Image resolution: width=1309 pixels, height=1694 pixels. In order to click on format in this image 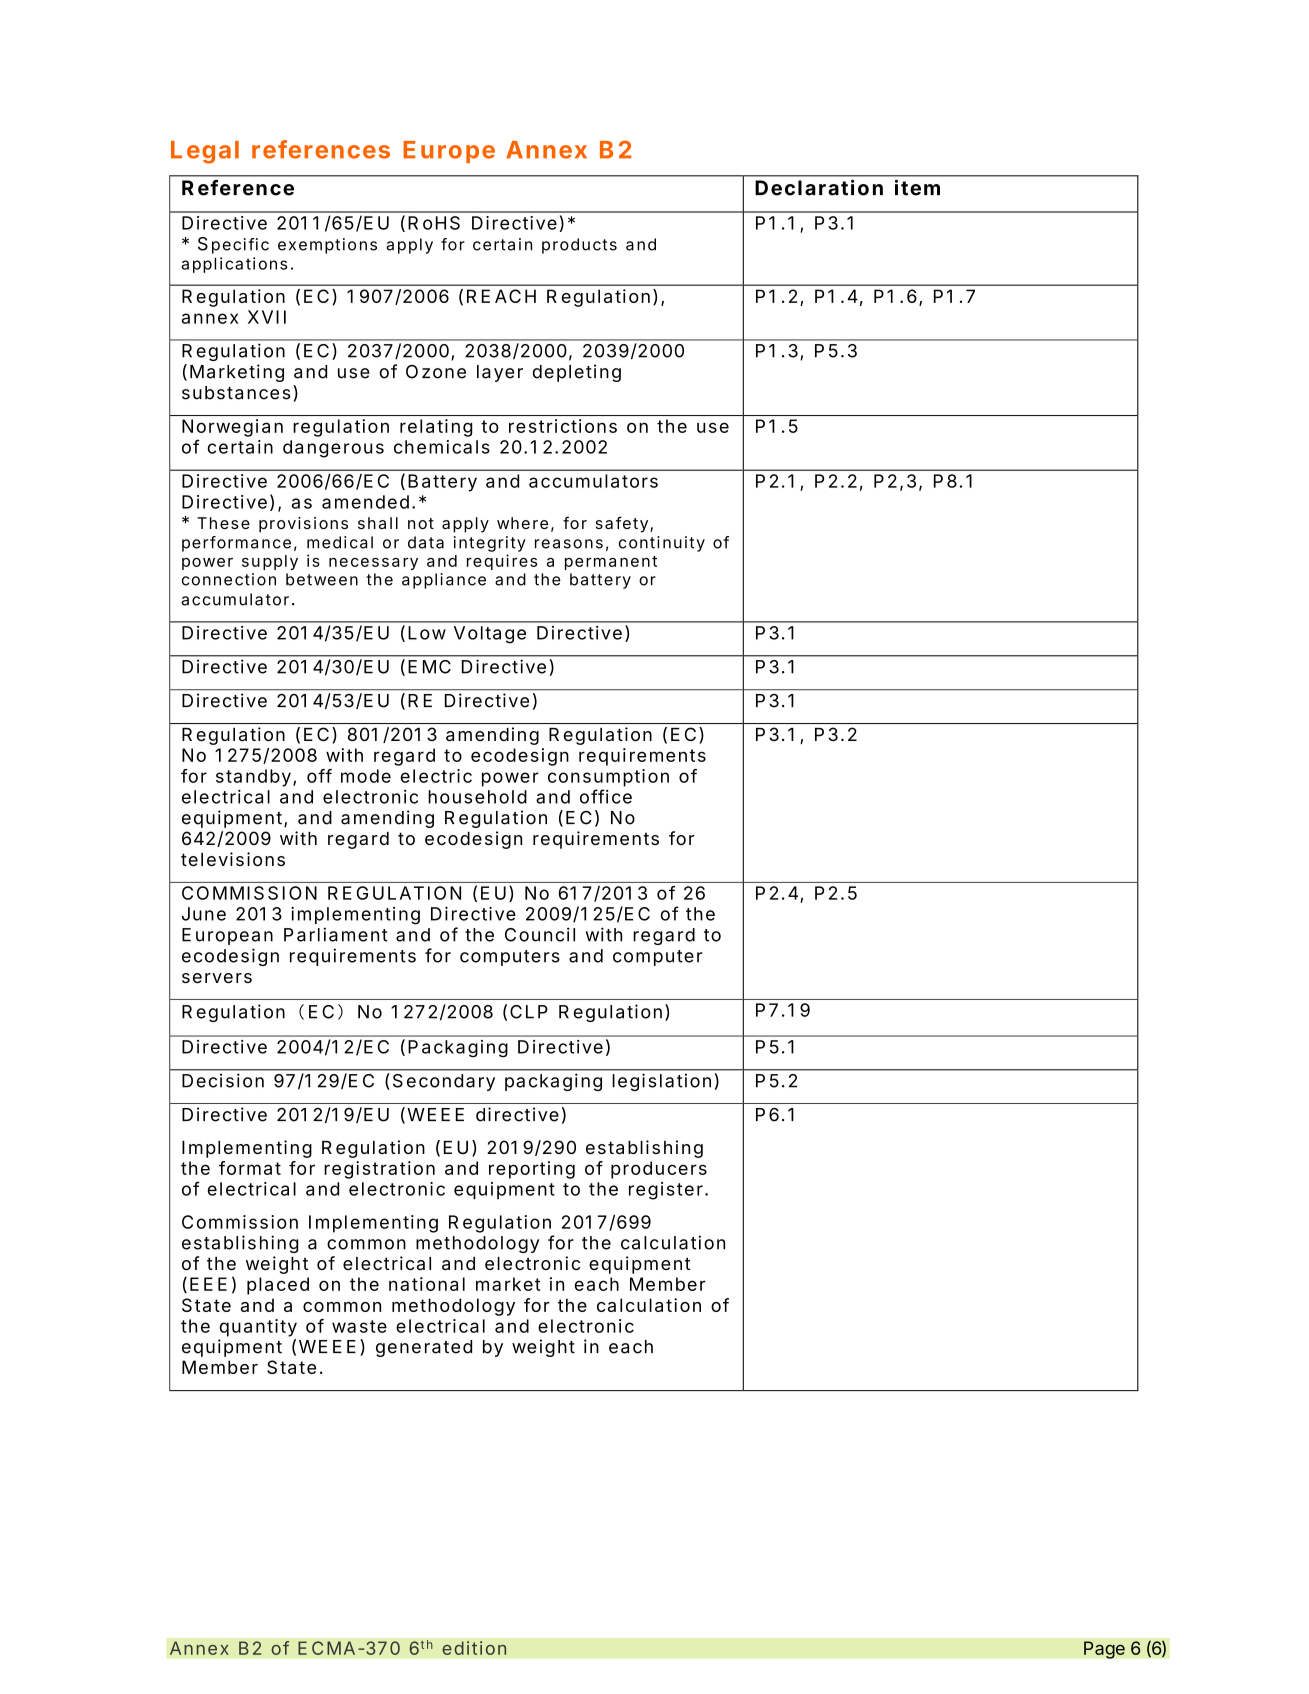, I will do `click(250, 1168)`.
